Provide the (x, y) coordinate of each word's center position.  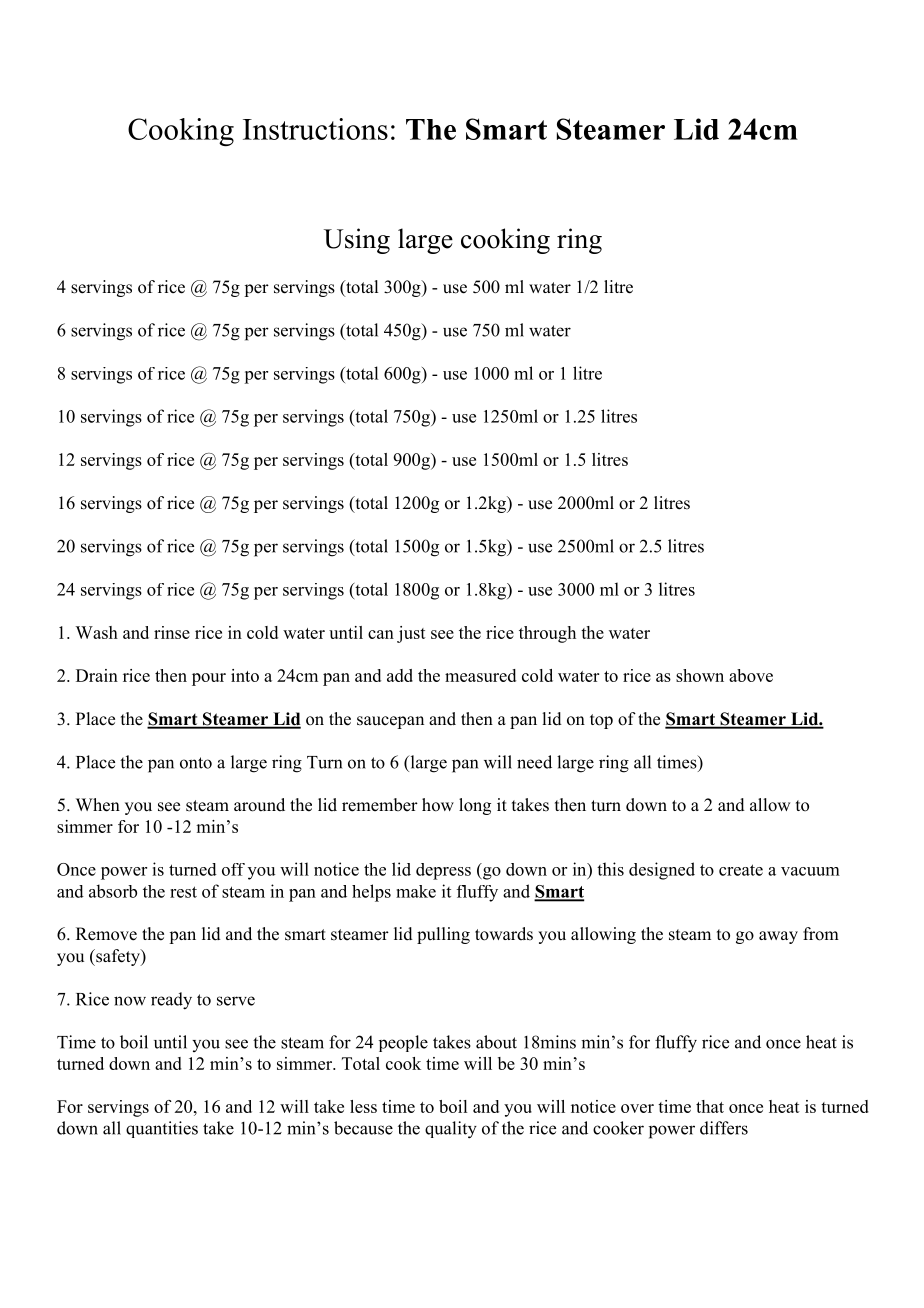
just (411, 634)
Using (357, 241)
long (475, 806)
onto (196, 763)
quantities (162, 1129)
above (751, 675)
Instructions (315, 129)
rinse (172, 632)
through (547, 634)
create (741, 870)
